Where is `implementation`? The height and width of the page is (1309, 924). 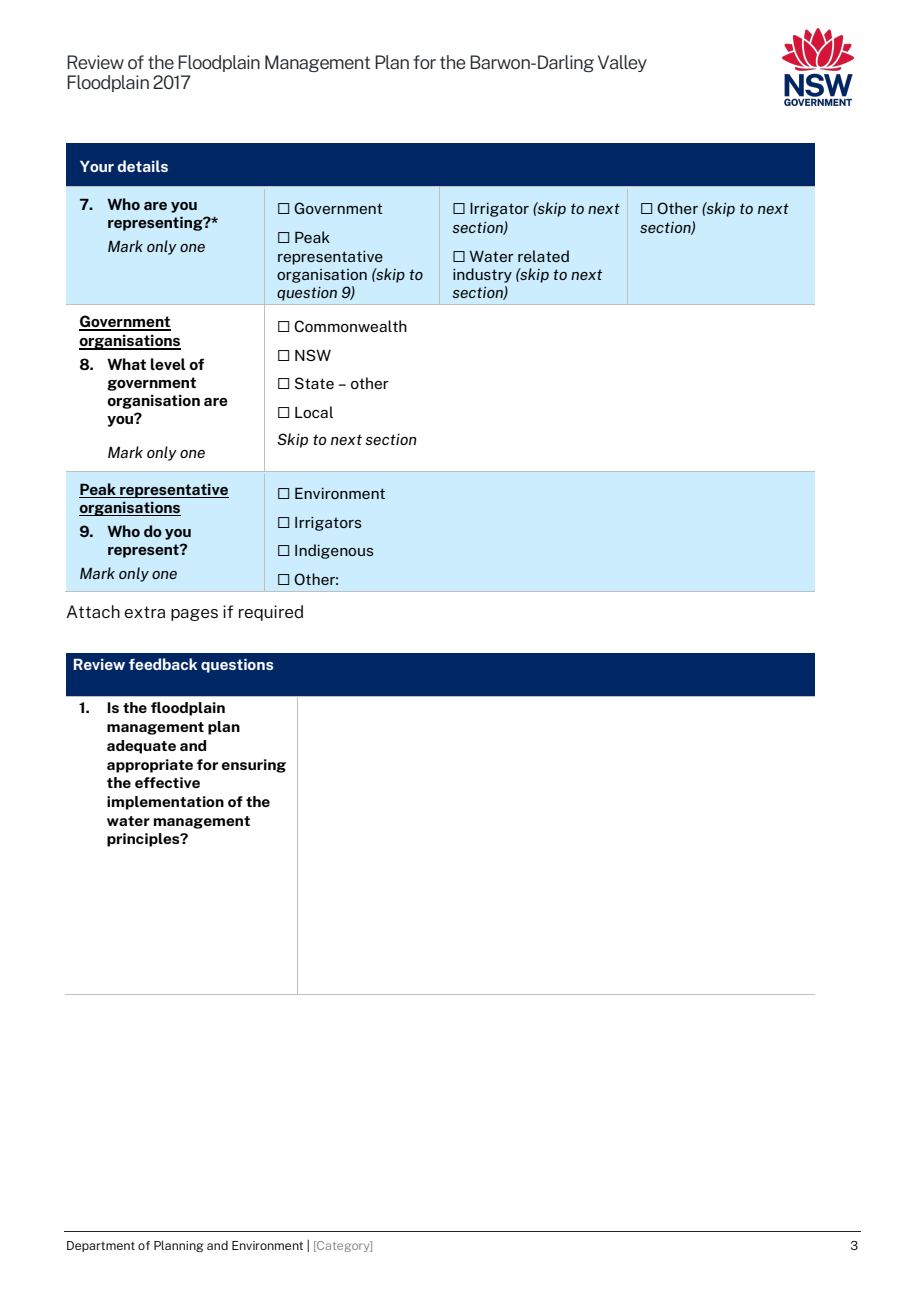
implementation is located at coordinates (165, 803).
